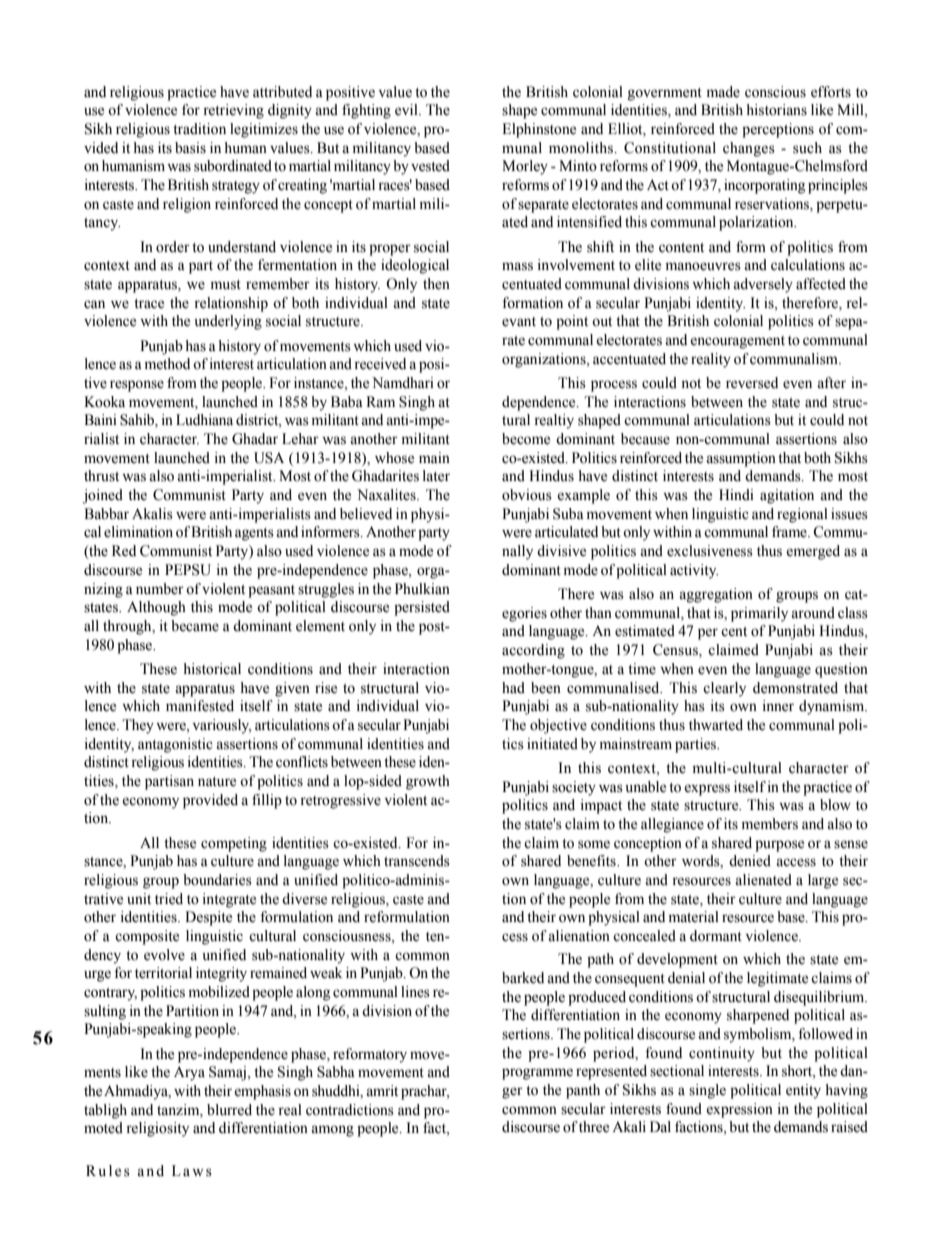 This page has width=952, height=1233. What do you see at coordinates (407, 110) in the page?
I see `evil` at bounding box center [407, 110].
